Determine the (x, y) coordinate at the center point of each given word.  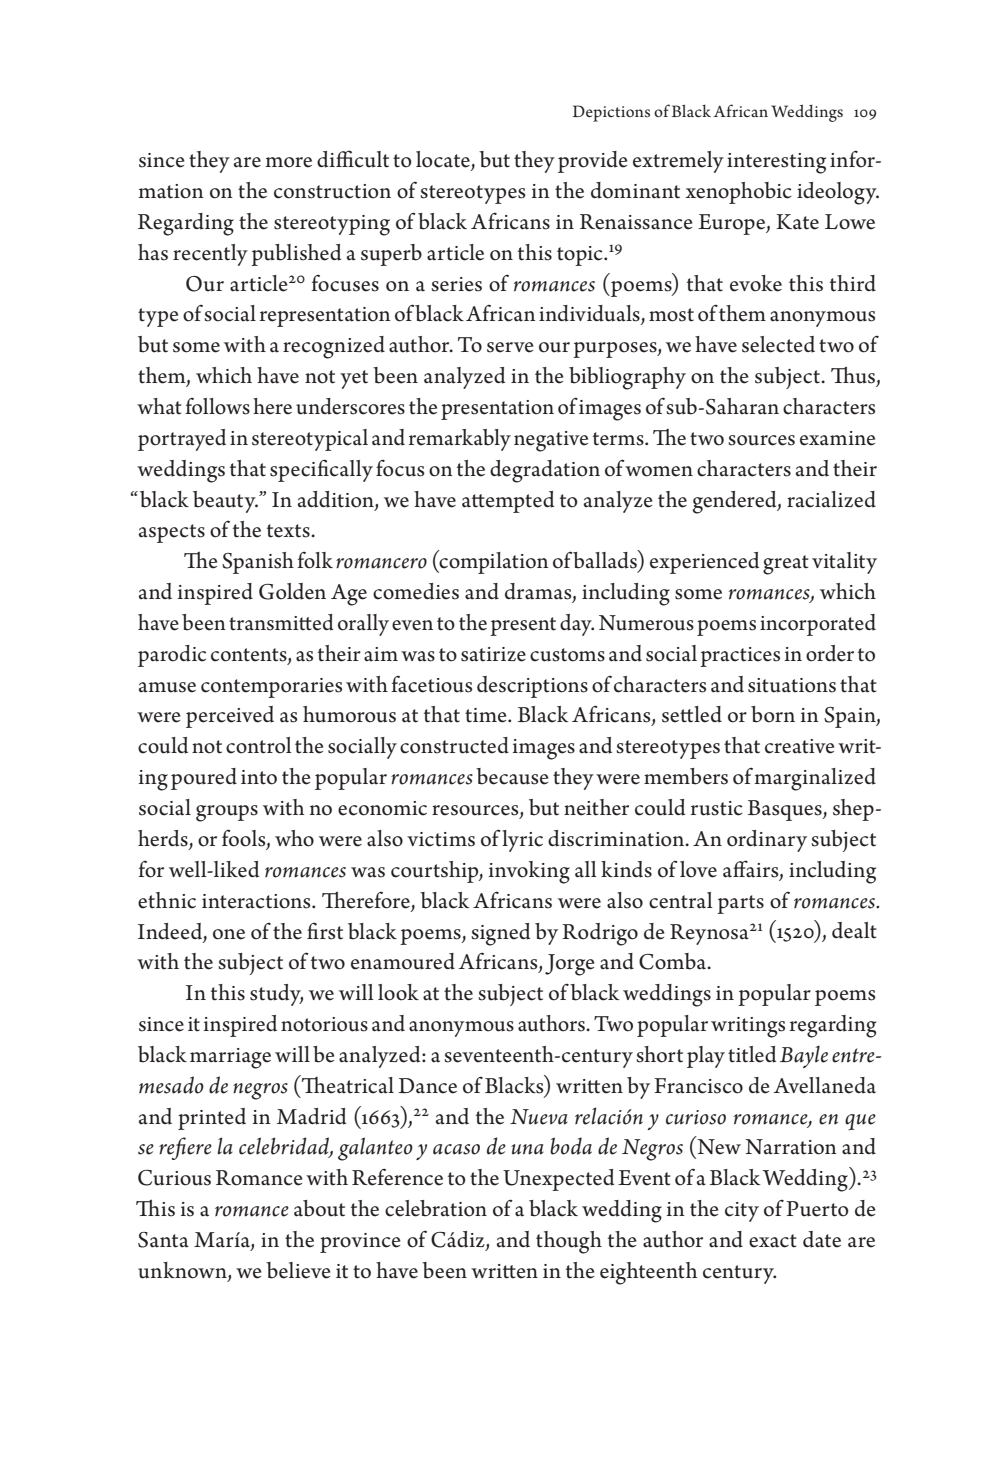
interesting (776, 163)
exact (773, 1241)
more (289, 162)
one (229, 934)
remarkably (460, 440)
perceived (230, 717)
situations (792, 685)
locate (444, 160)
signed (500, 934)
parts (740, 904)
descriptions (532, 687)
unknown (183, 1271)
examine (837, 438)
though (569, 1242)
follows (217, 406)
